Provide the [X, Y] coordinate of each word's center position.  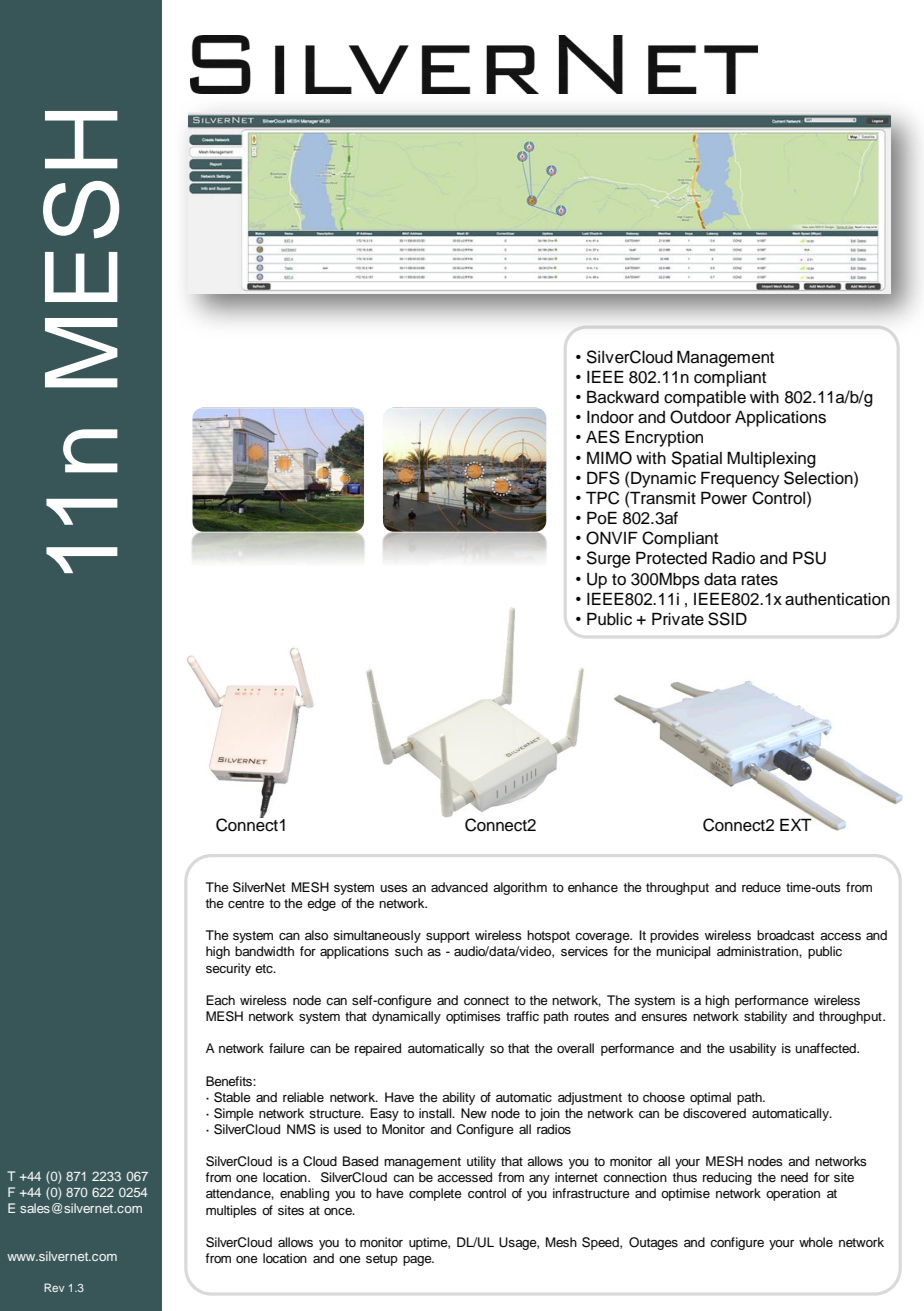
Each [220, 1000]
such [409, 951]
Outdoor [700, 417]
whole [816, 1242]
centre [246, 904]
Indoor [610, 417]
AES [603, 437]
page [418, 1261]
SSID [727, 619]
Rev [54, 1287]
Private [678, 619]
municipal [683, 952]
